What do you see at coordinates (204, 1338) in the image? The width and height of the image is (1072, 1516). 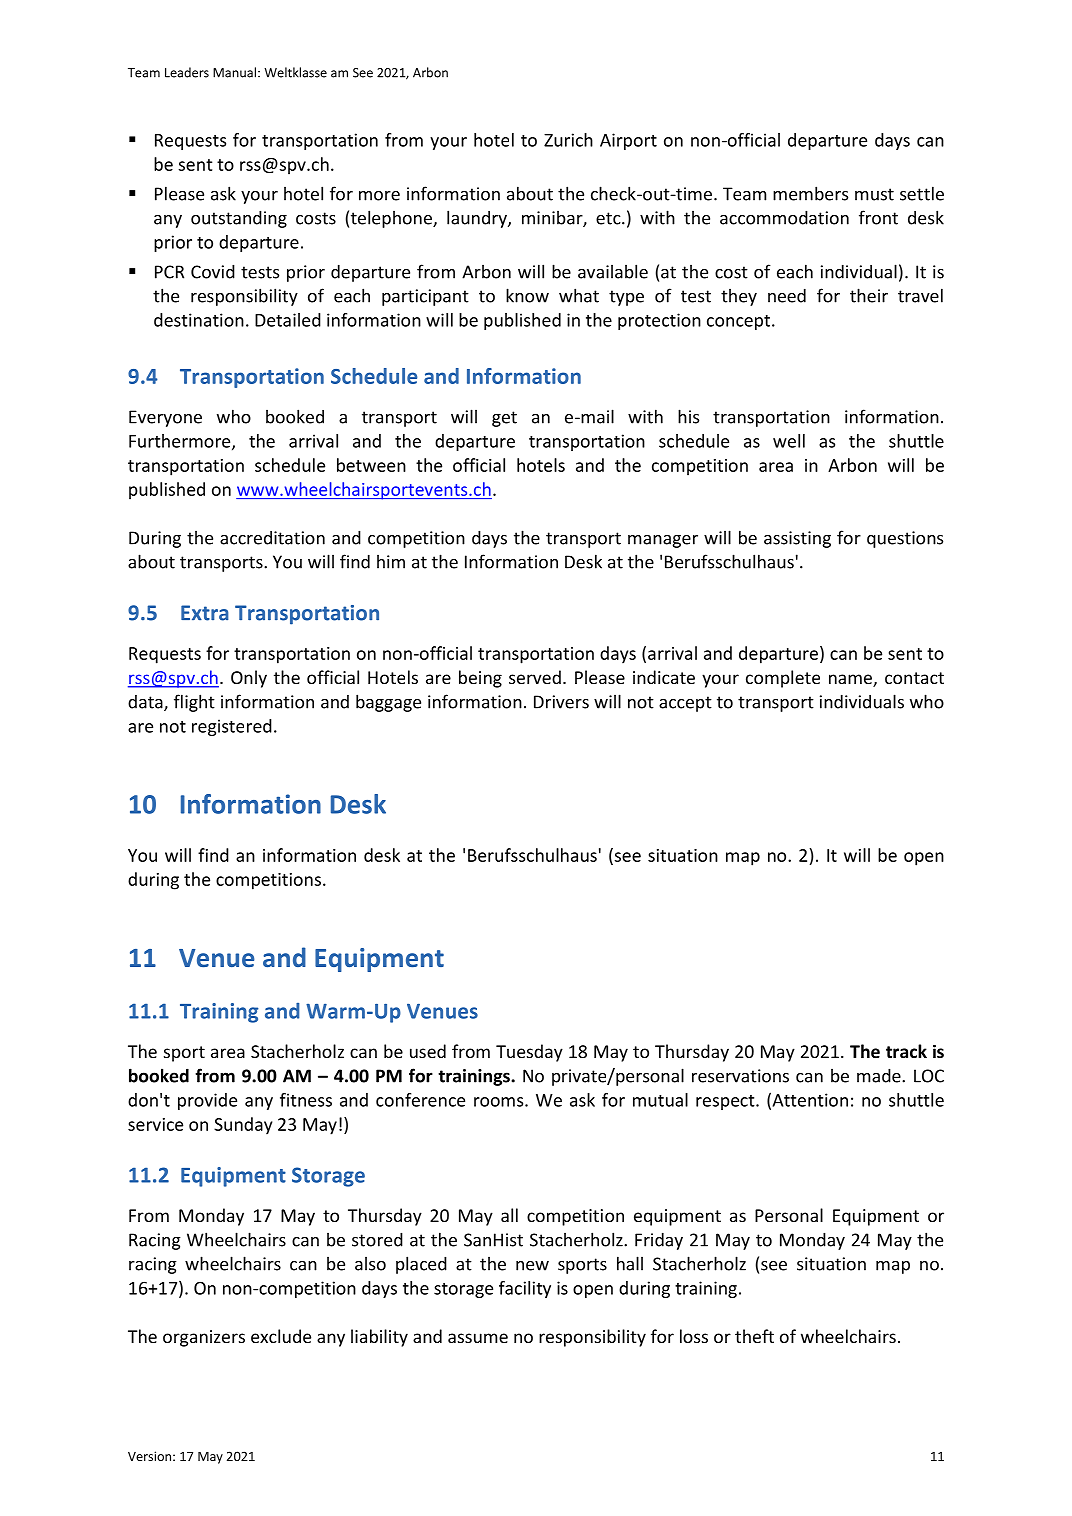 I see `organizers` at bounding box center [204, 1338].
